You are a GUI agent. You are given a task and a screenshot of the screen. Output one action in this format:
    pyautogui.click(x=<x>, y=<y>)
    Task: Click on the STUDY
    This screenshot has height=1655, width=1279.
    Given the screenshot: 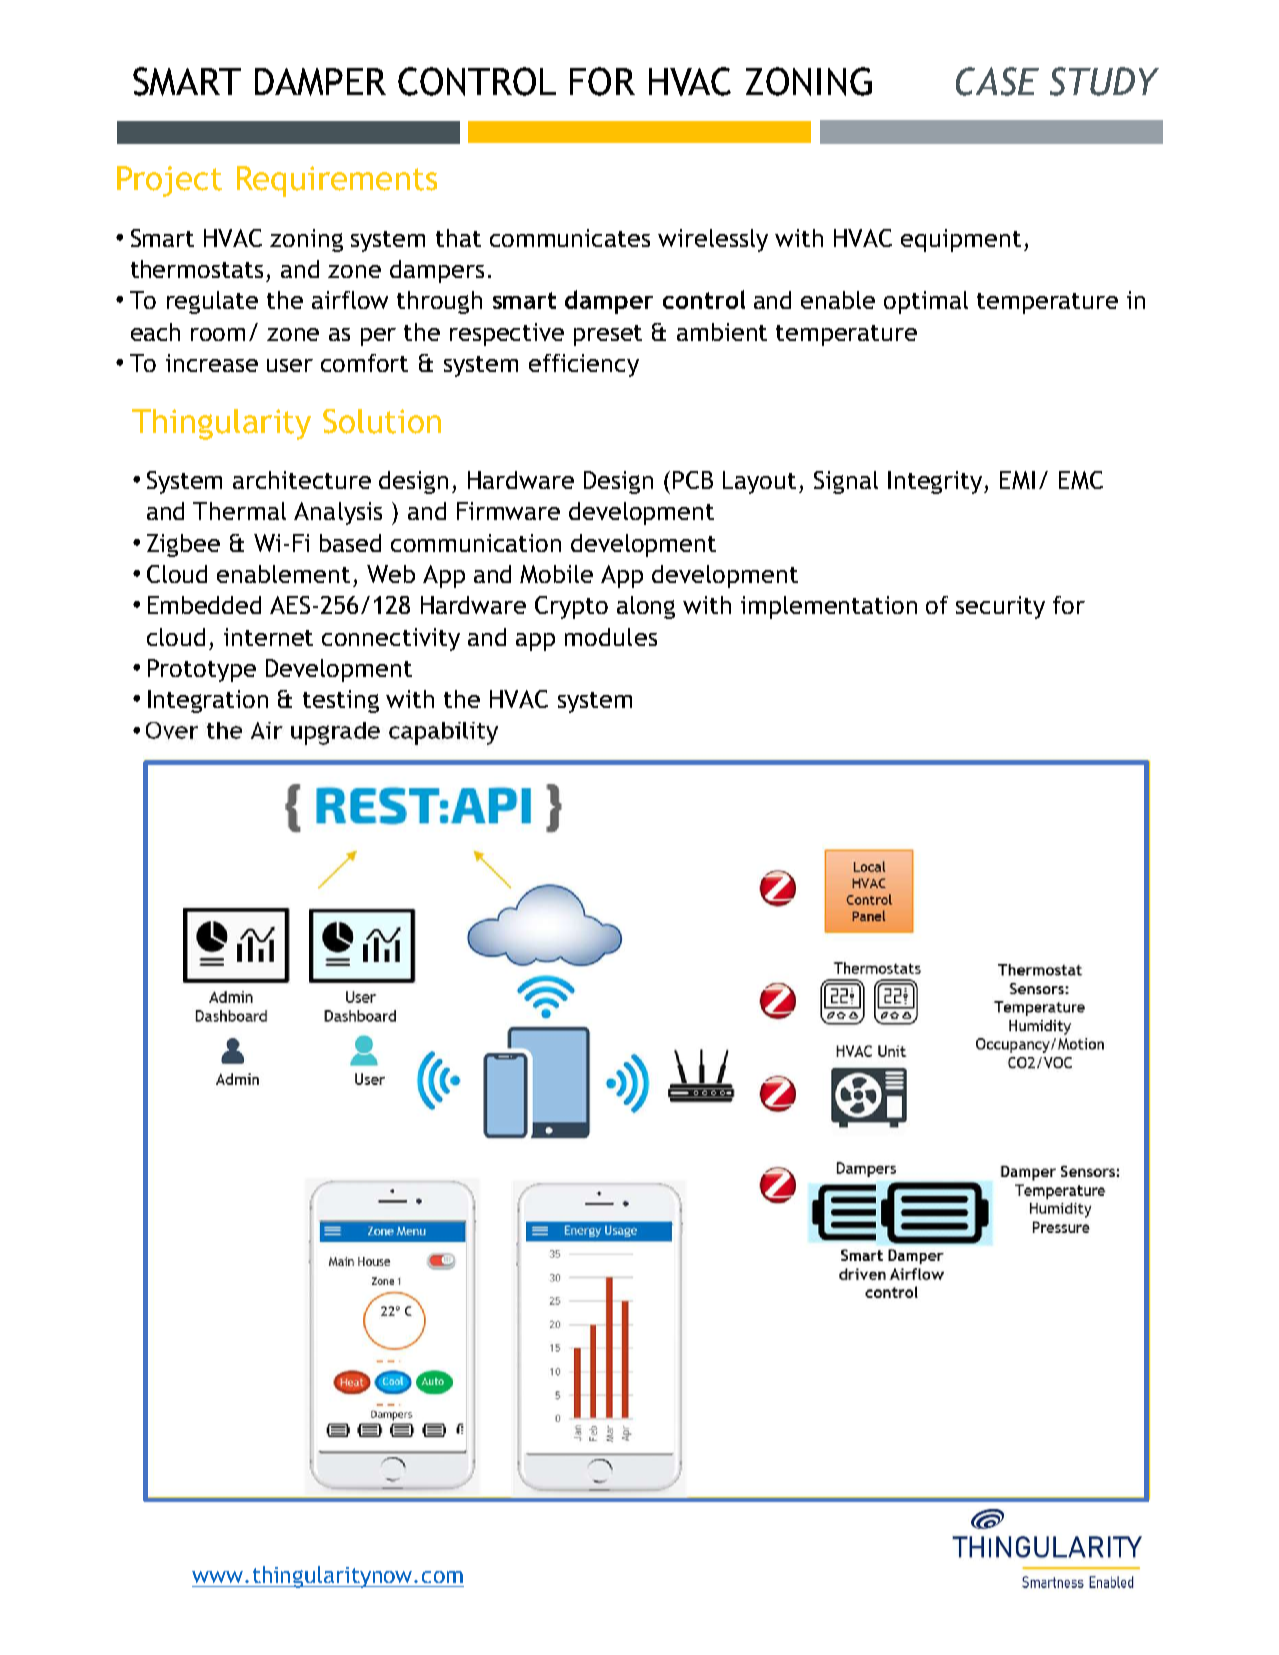 What is the action you would take?
    pyautogui.click(x=1104, y=81)
